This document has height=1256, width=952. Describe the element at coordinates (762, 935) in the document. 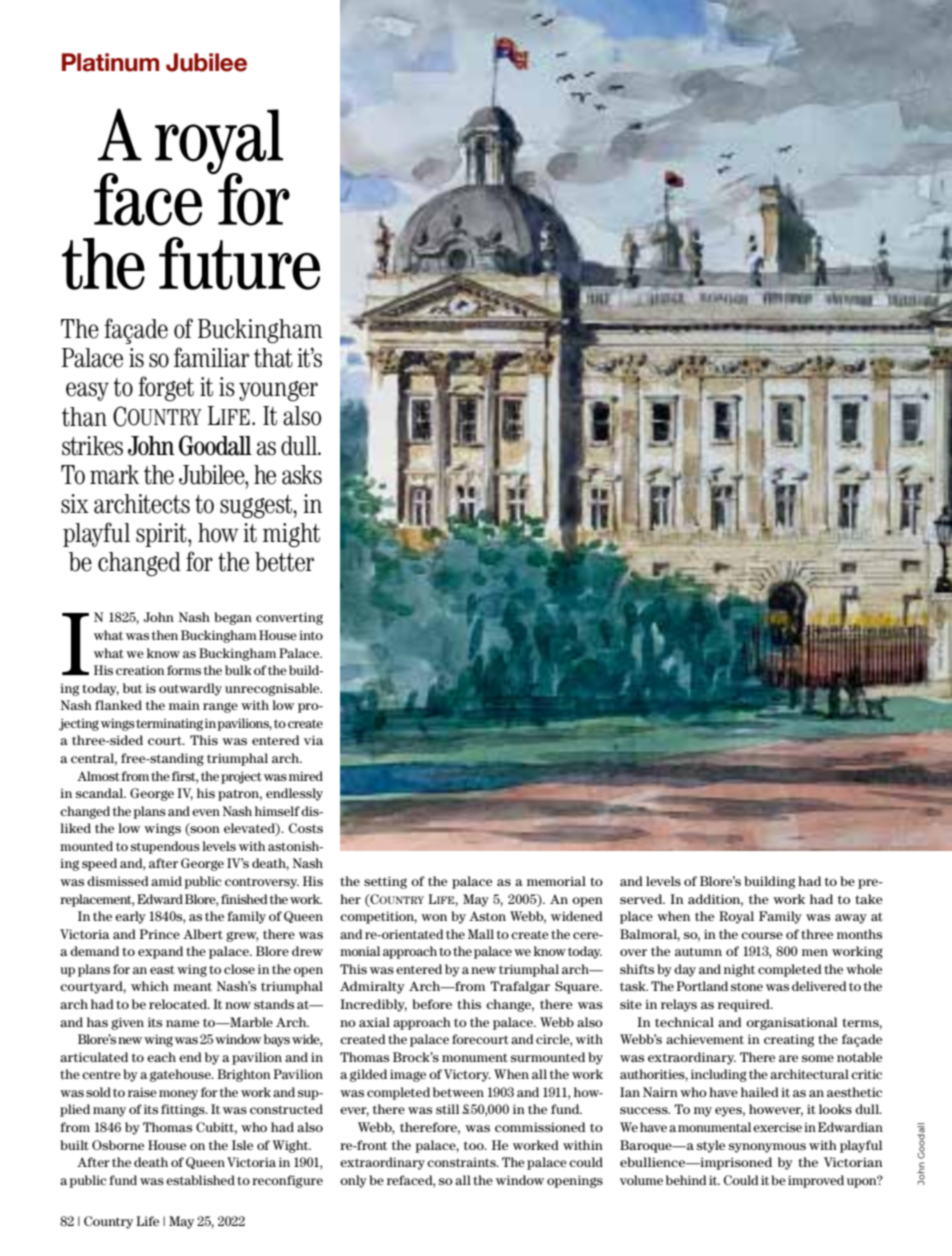

I see `course` at that location.
